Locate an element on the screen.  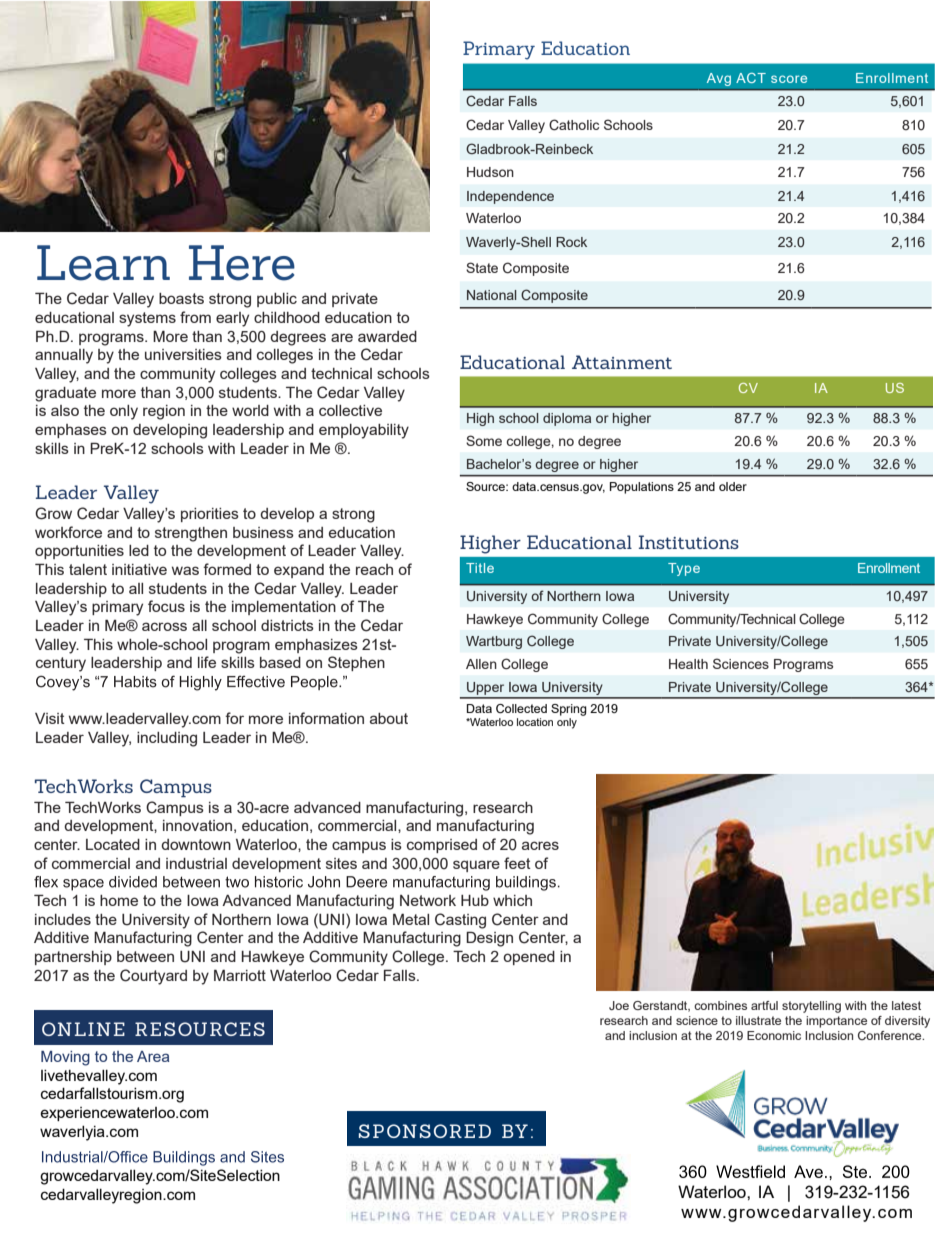
Some is located at coordinates (484, 440).
